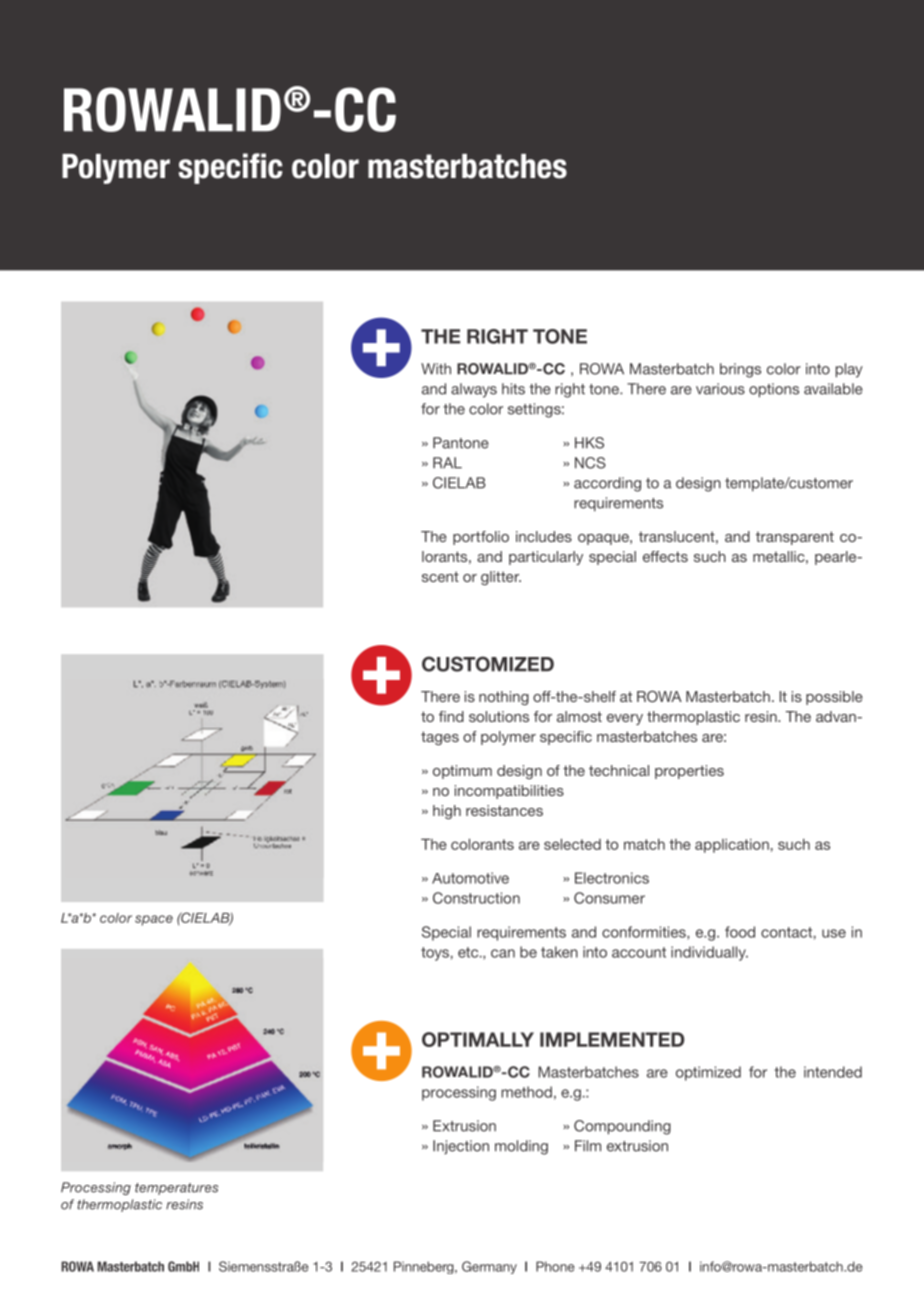 This screenshot has width=924, height=1304. Describe the element at coordinates (708, 1073) in the screenshot. I see `optimized` at that location.
